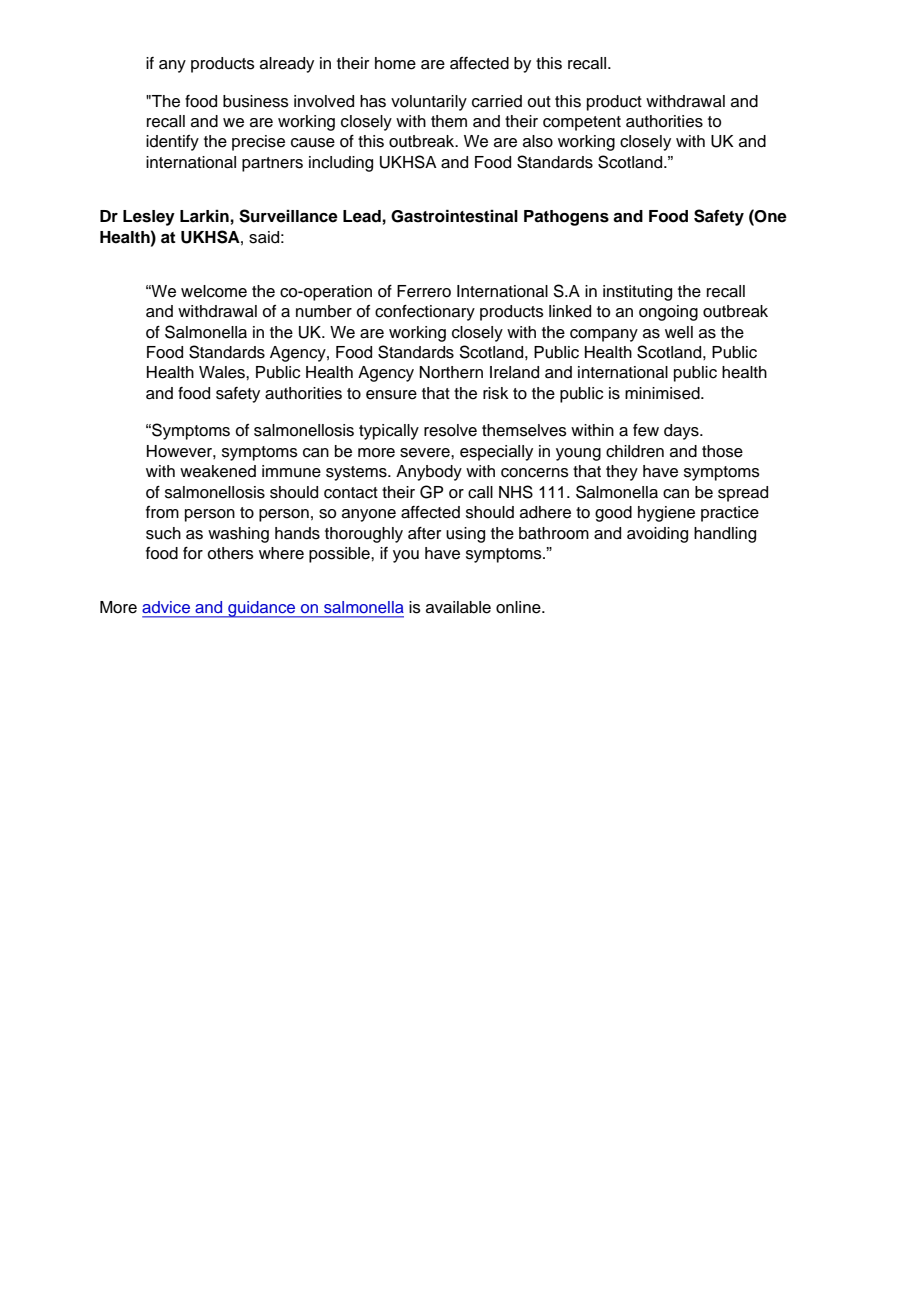 This screenshot has width=924, height=1308. I want to click on competent, so click(582, 123).
